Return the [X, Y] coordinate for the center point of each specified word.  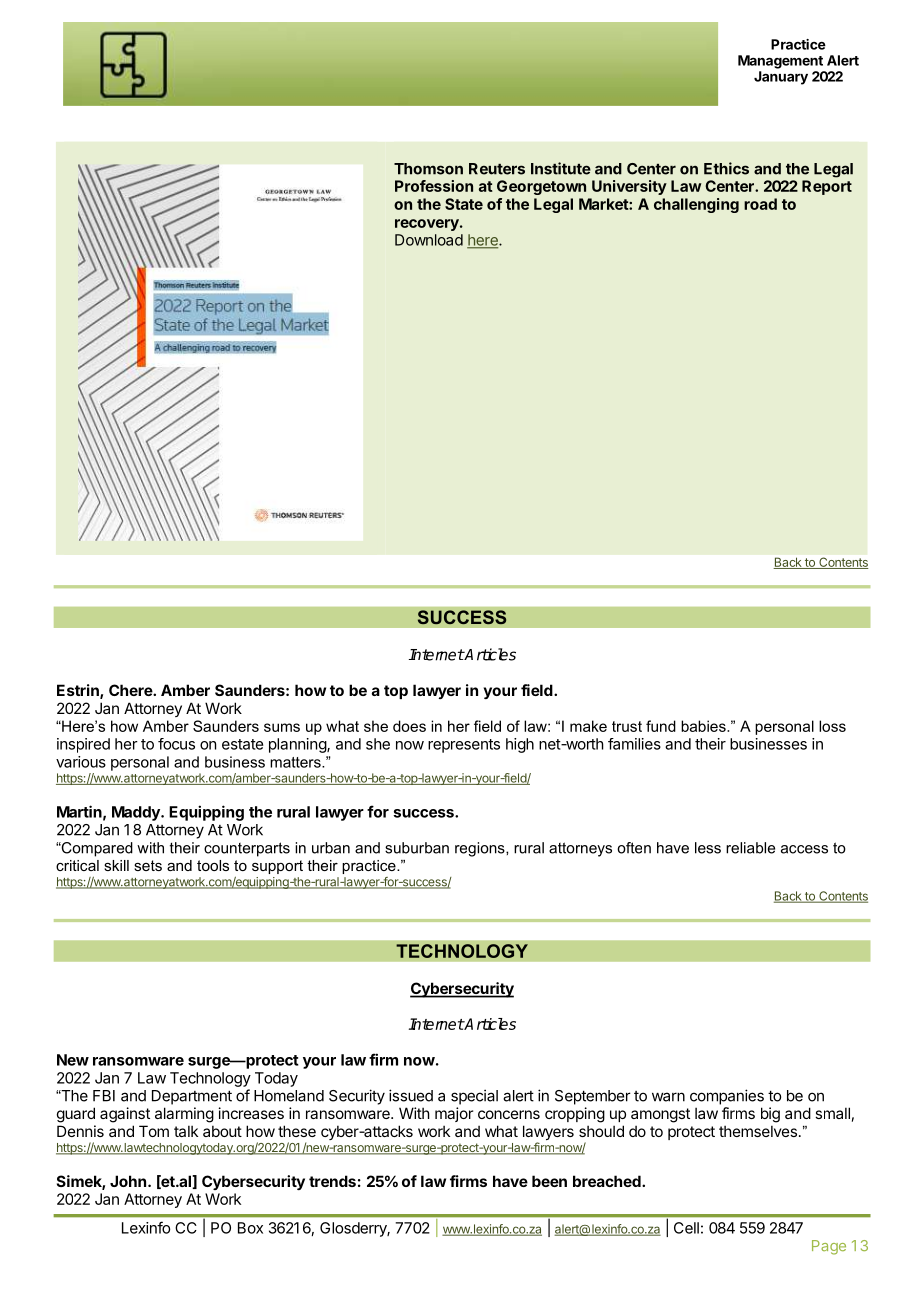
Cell [686, 1228]
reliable [750, 848]
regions [481, 849]
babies [704, 726]
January [781, 78]
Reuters [497, 169]
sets [148, 865]
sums [282, 727]
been [549, 1181]
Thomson [428, 169]
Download [429, 240]
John [129, 1181]
